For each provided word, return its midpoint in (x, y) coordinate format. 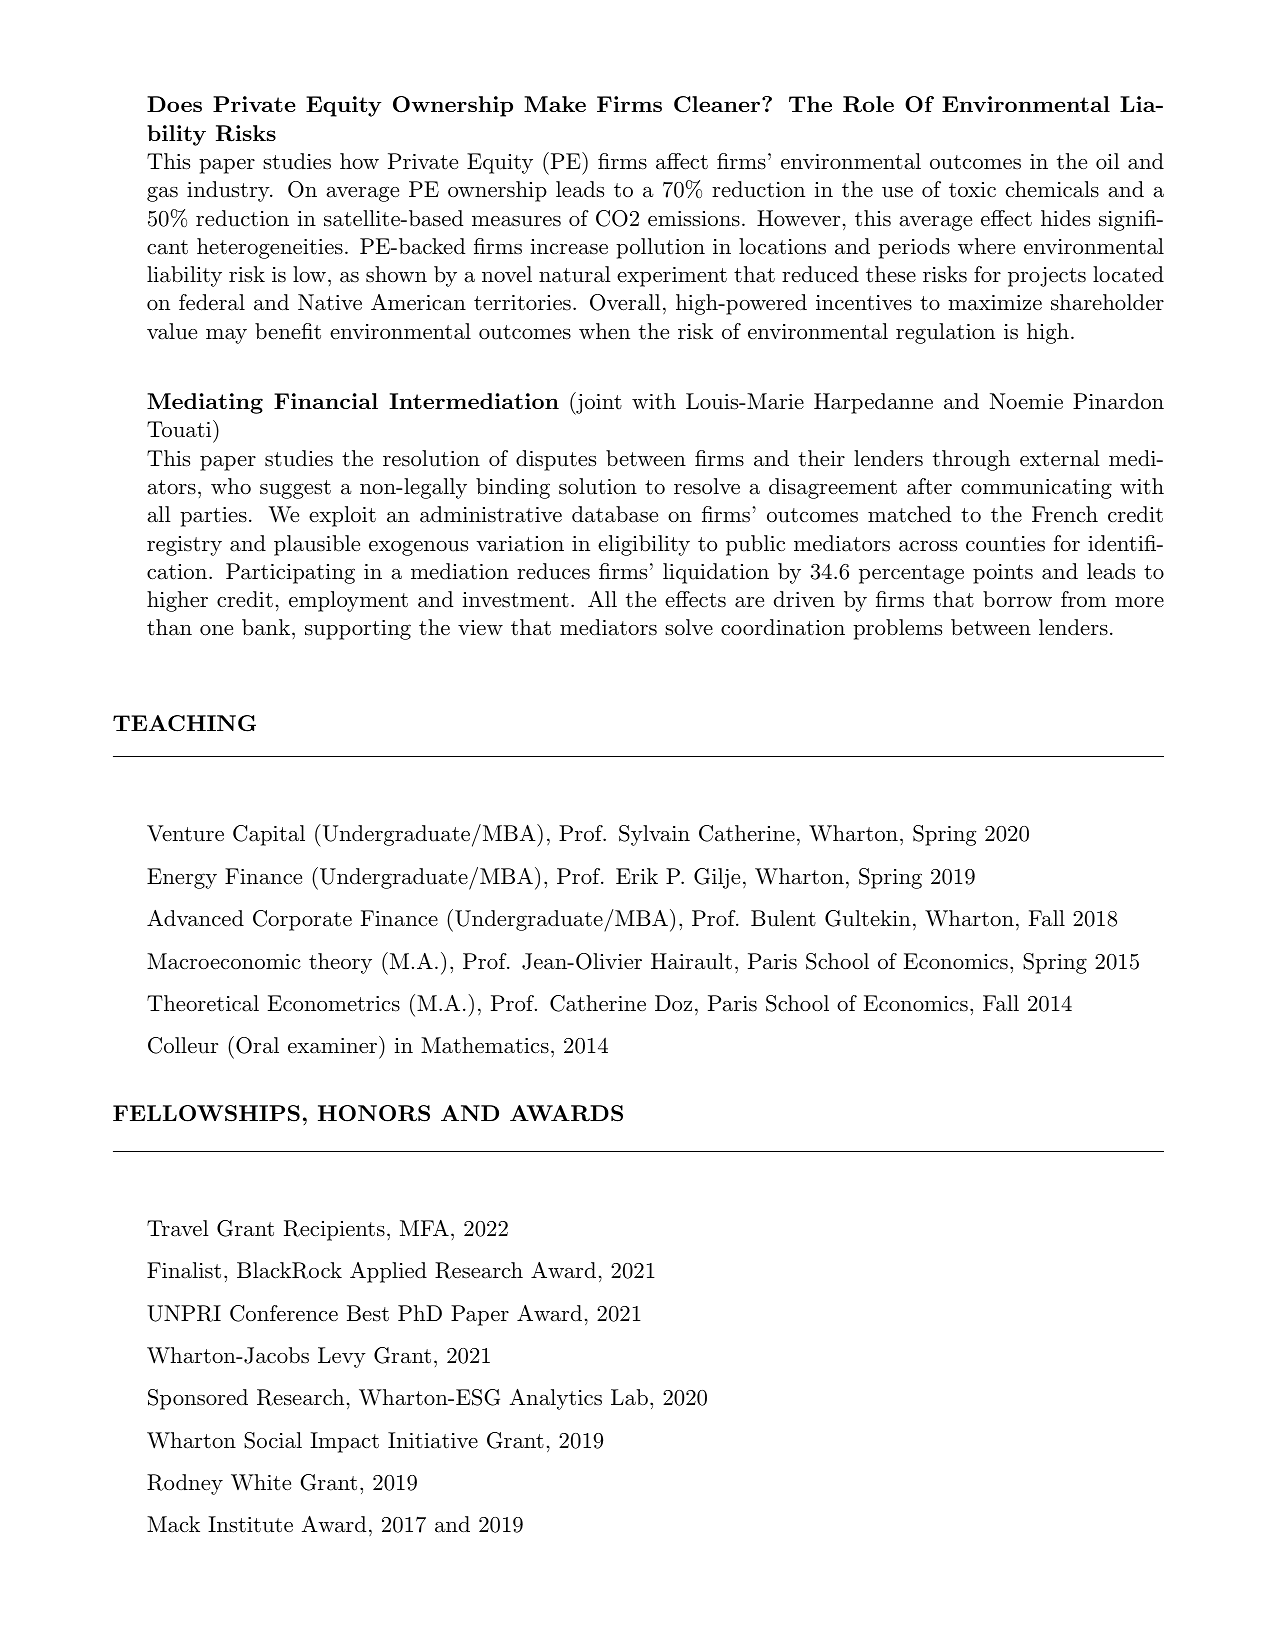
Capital (269, 835)
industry (229, 191)
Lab (629, 1397)
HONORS (374, 1113)
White (261, 1482)
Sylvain (654, 835)
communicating (1036, 489)
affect (682, 161)
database (615, 514)
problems (897, 629)
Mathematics (485, 1045)
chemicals (1052, 189)
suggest (295, 489)
